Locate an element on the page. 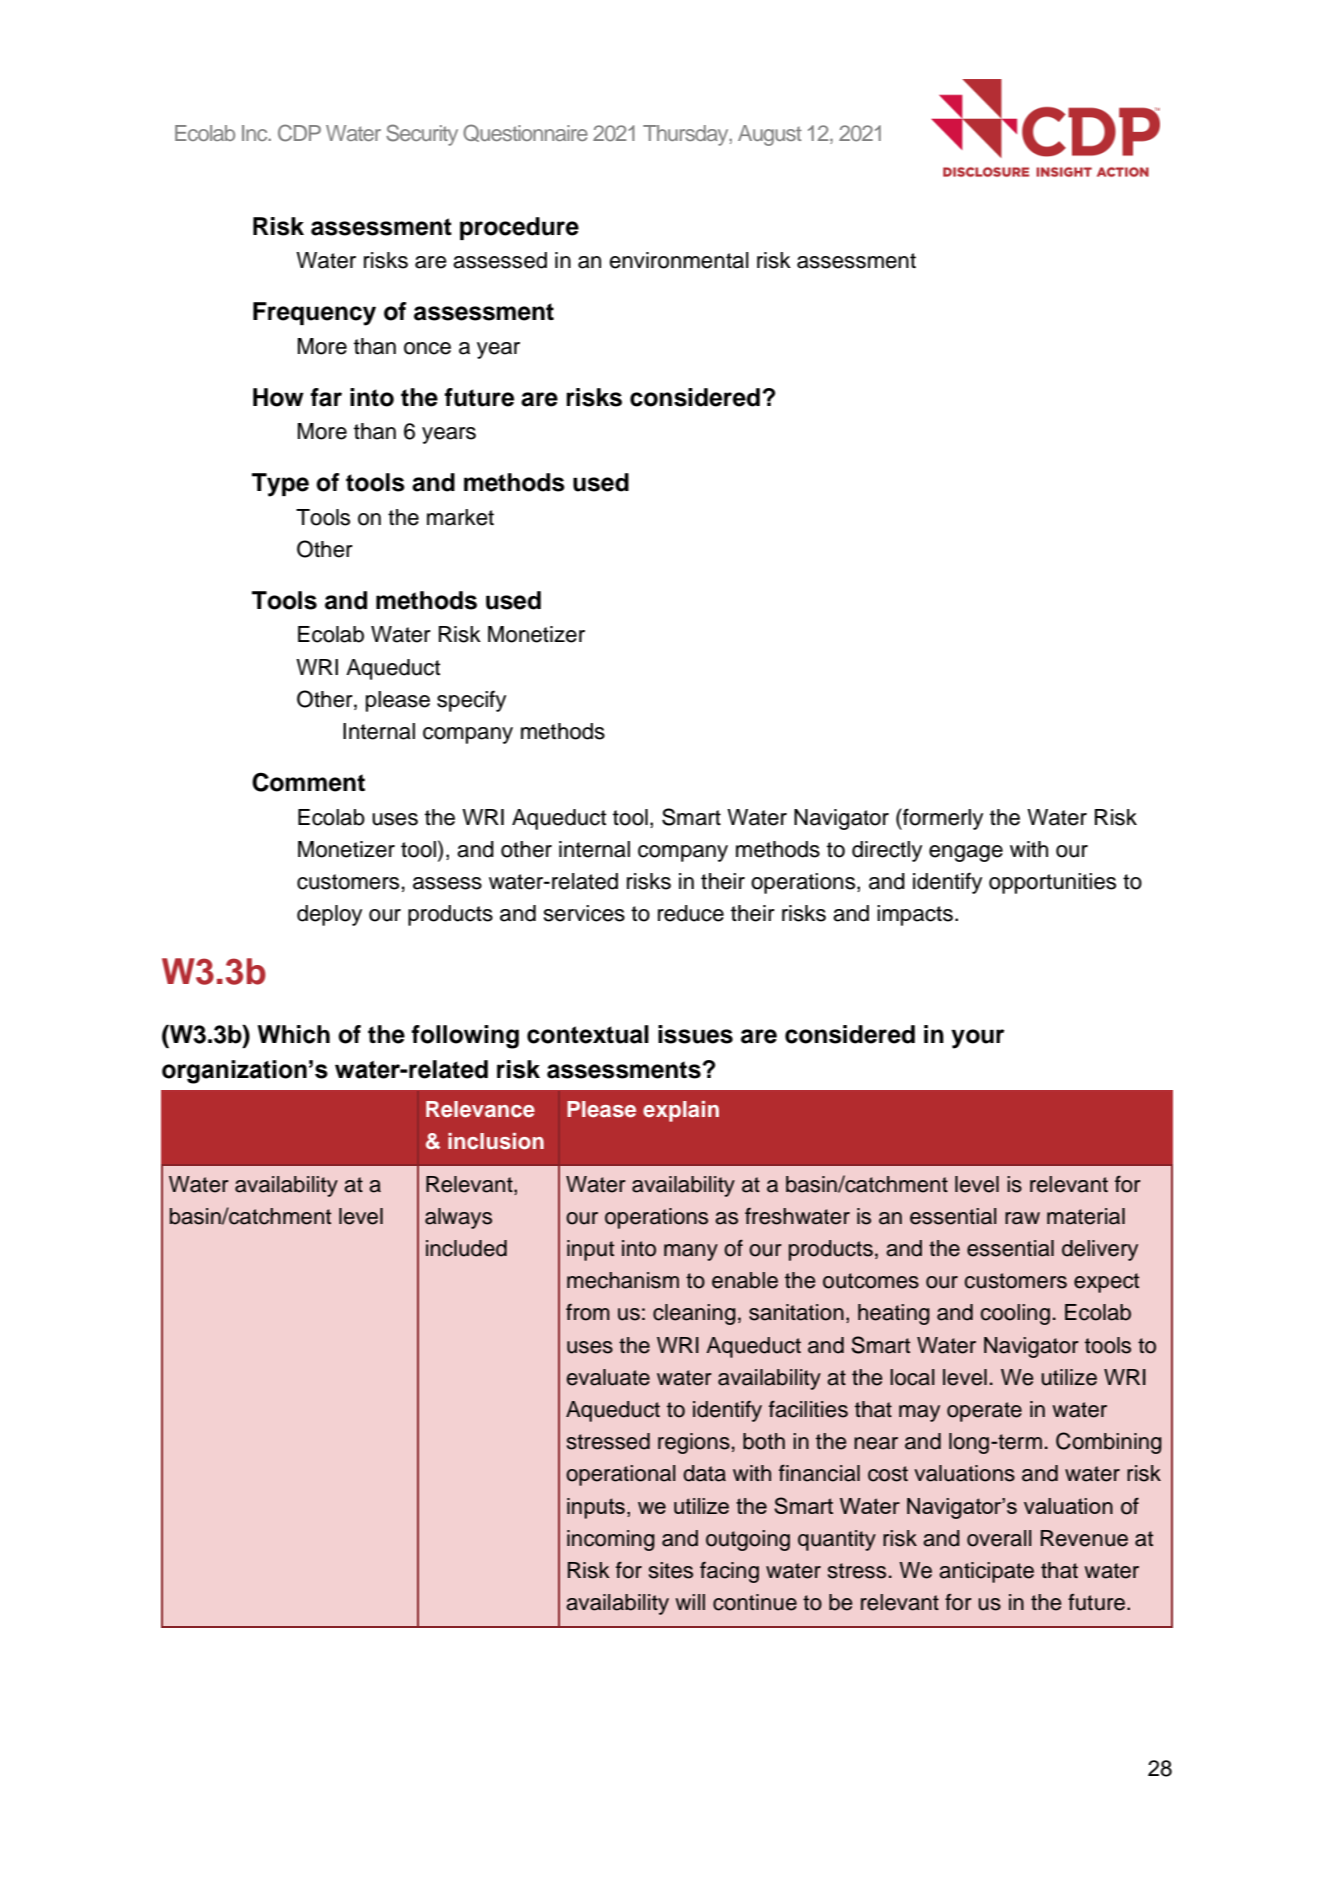  incoming is located at coordinates (611, 1540).
